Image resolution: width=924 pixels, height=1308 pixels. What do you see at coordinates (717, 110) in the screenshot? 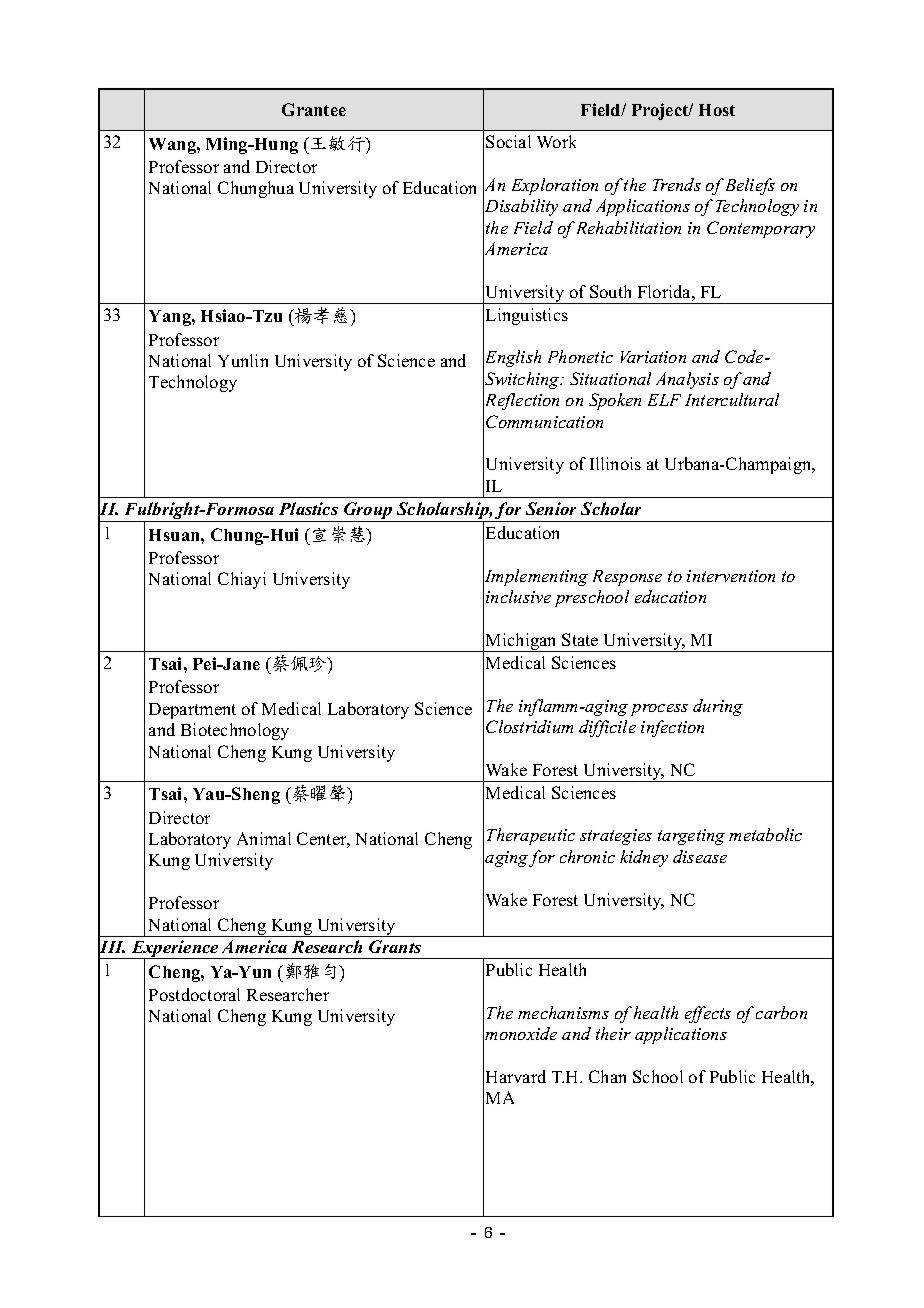
I see `Host` at bounding box center [717, 110].
